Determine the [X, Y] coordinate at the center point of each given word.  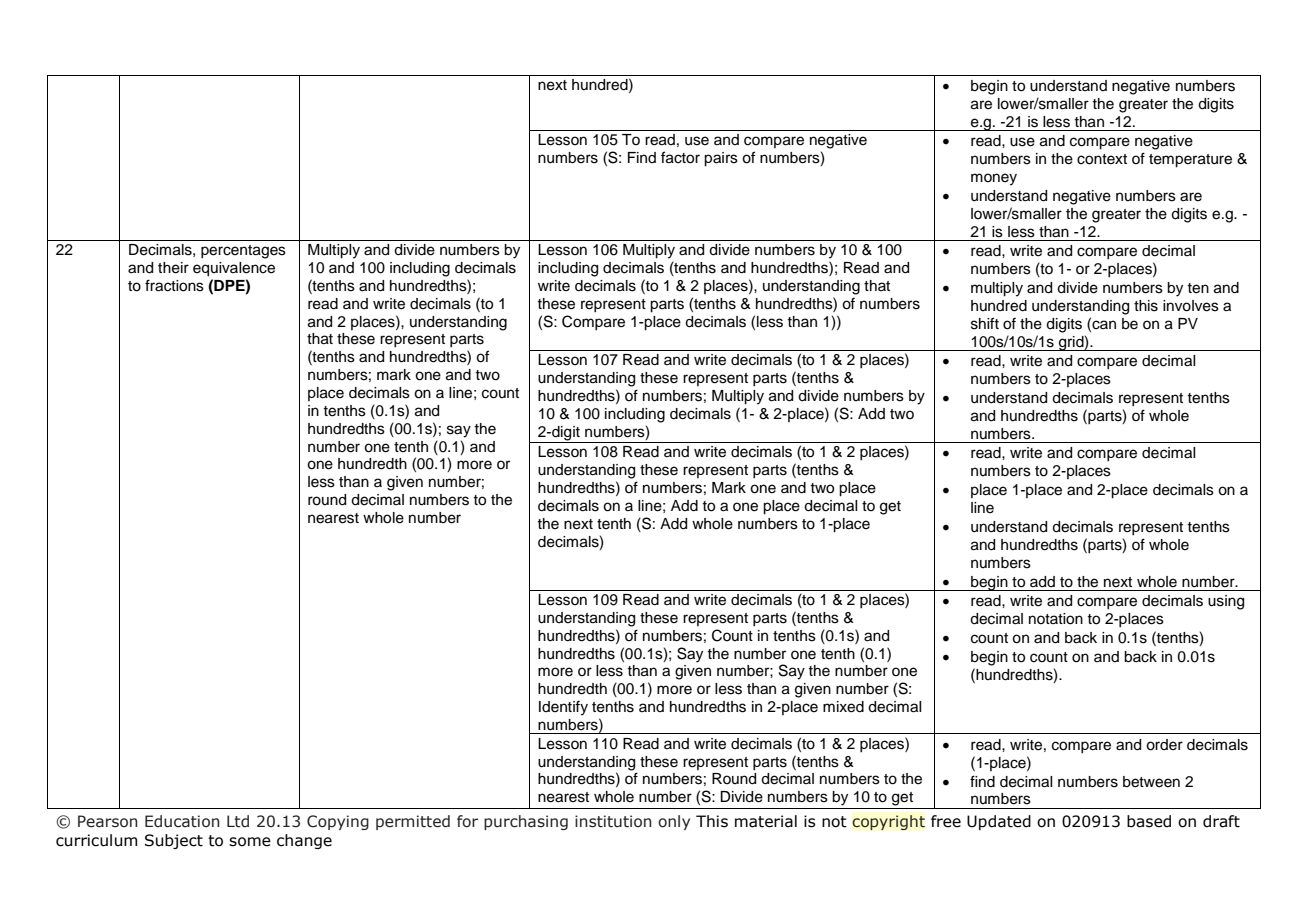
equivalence [234, 269]
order [1164, 745]
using [1226, 602]
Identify [563, 708]
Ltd [238, 821]
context [1102, 159]
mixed [843, 707]
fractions [174, 285]
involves [1191, 306]
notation [1056, 619]
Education [182, 821]
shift [985, 323]
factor [680, 157]
